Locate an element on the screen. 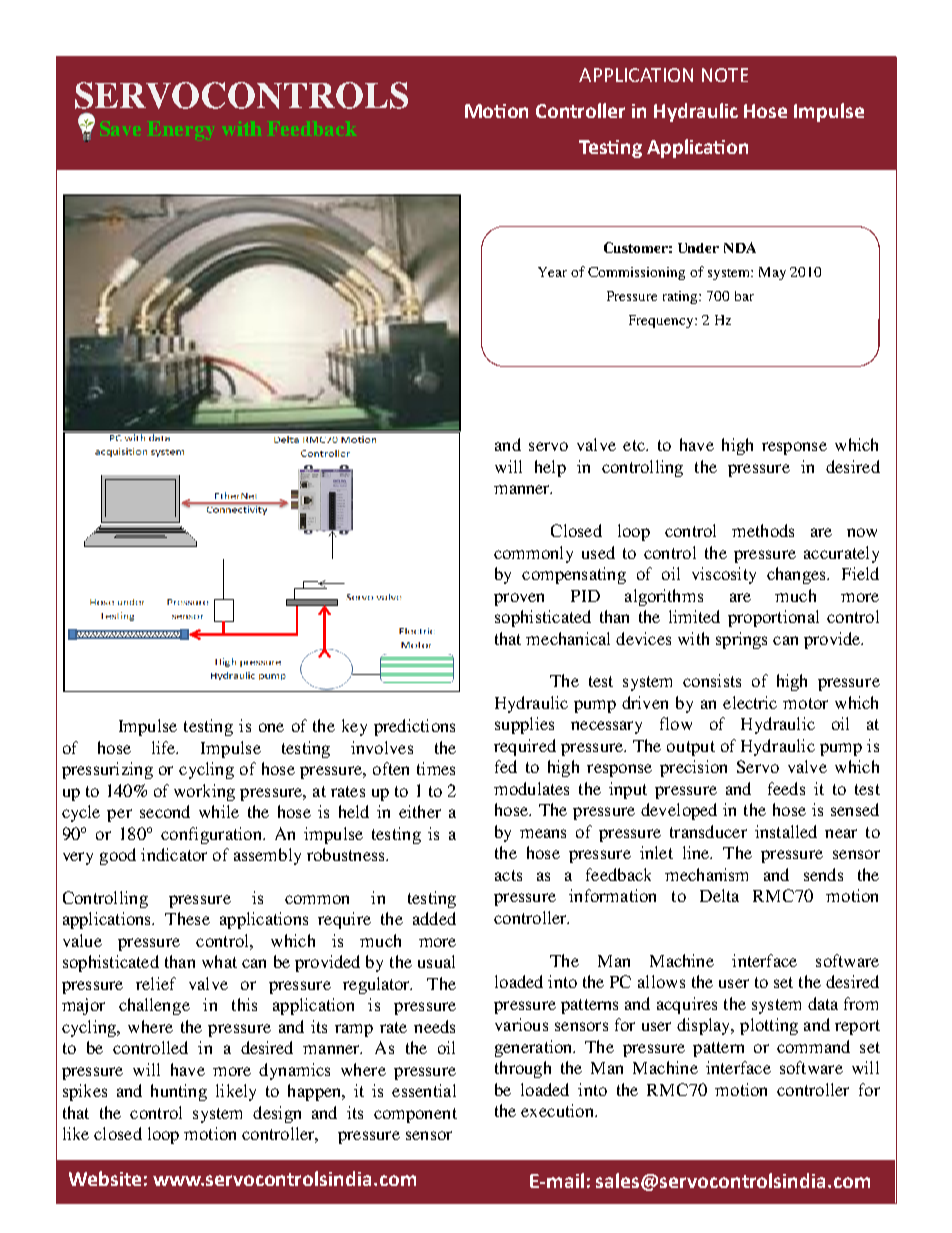  proven is located at coordinates (519, 599).
